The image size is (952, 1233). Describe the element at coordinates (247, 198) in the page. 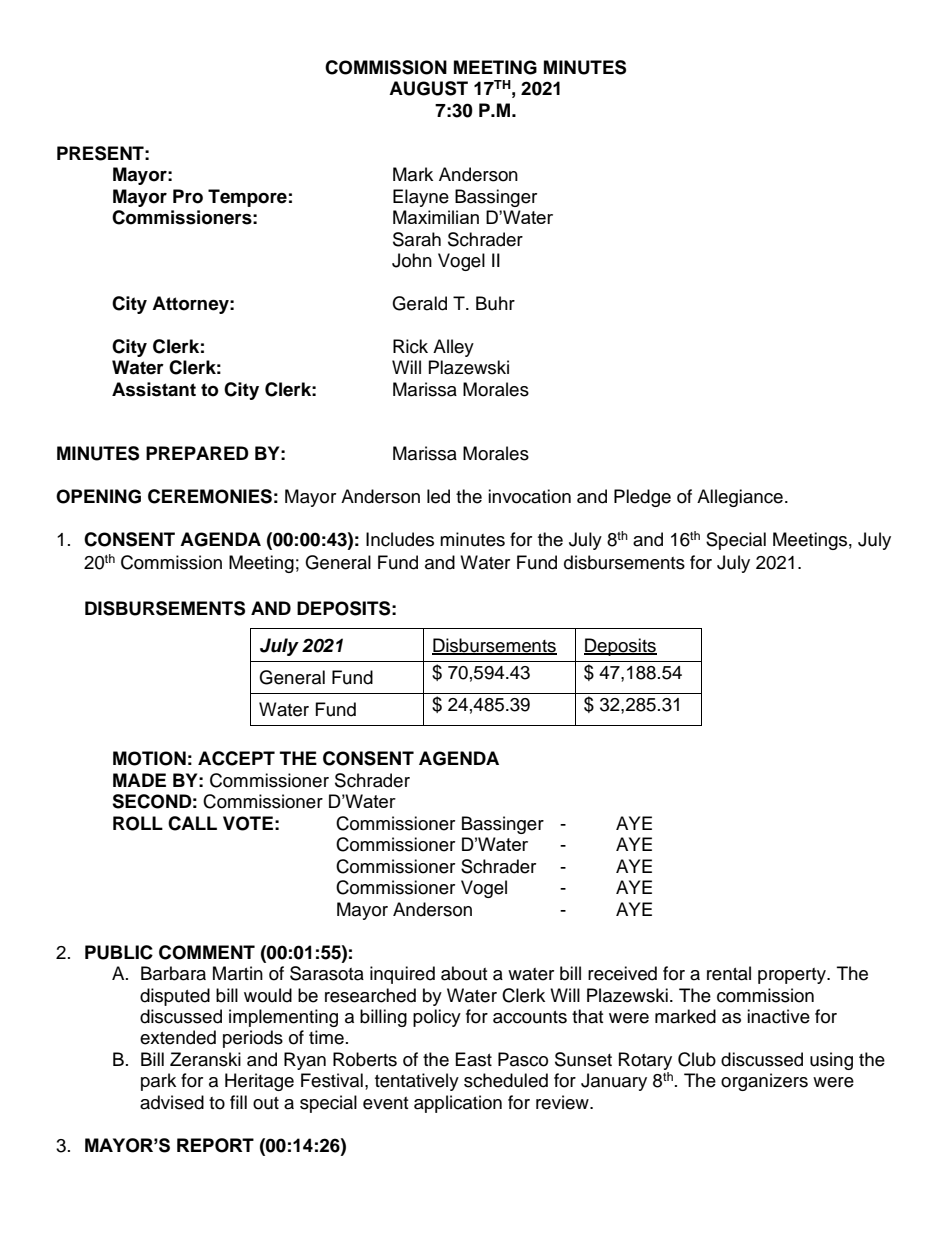

I see `Tempore` at that location.
